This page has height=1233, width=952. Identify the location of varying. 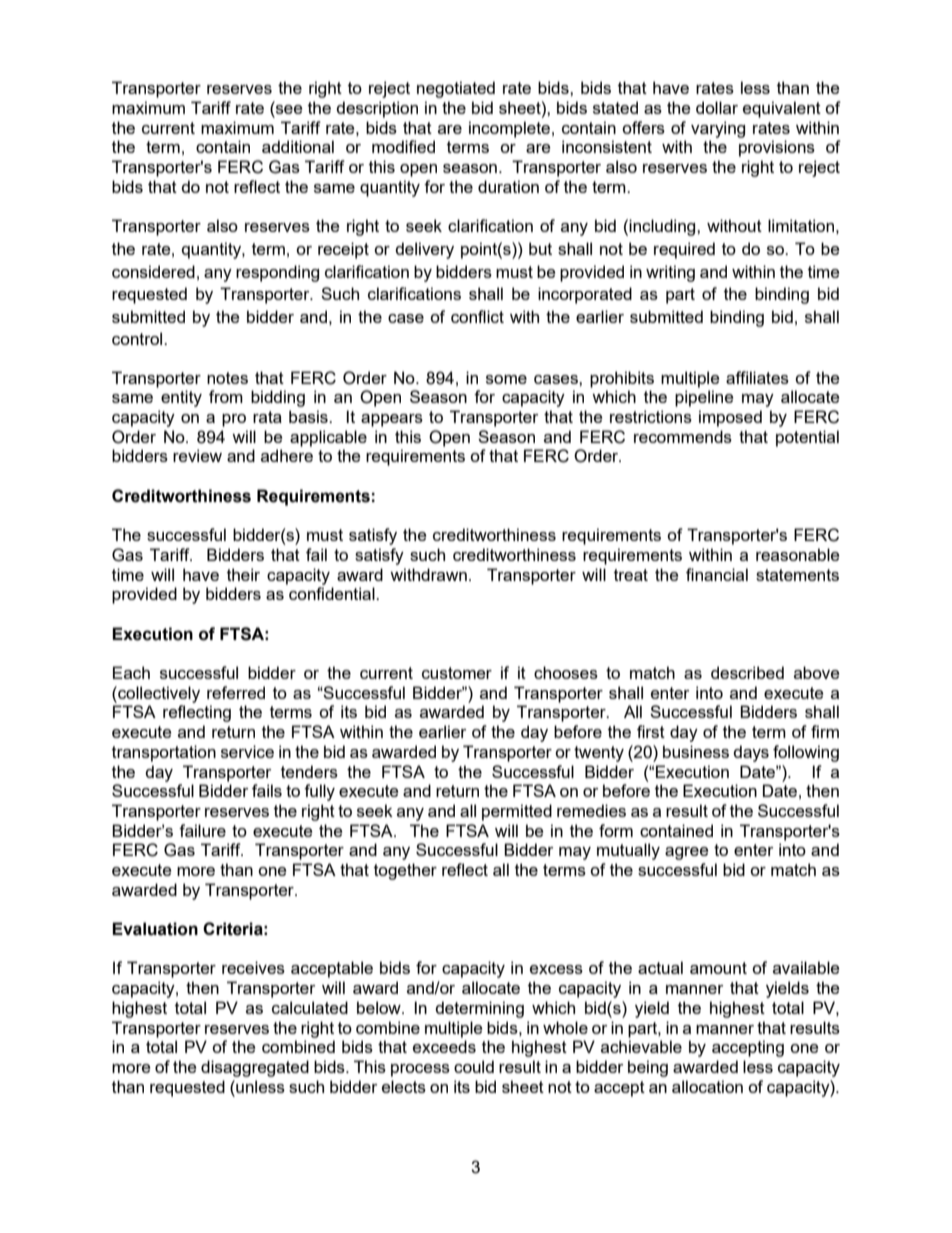
(718, 129).
